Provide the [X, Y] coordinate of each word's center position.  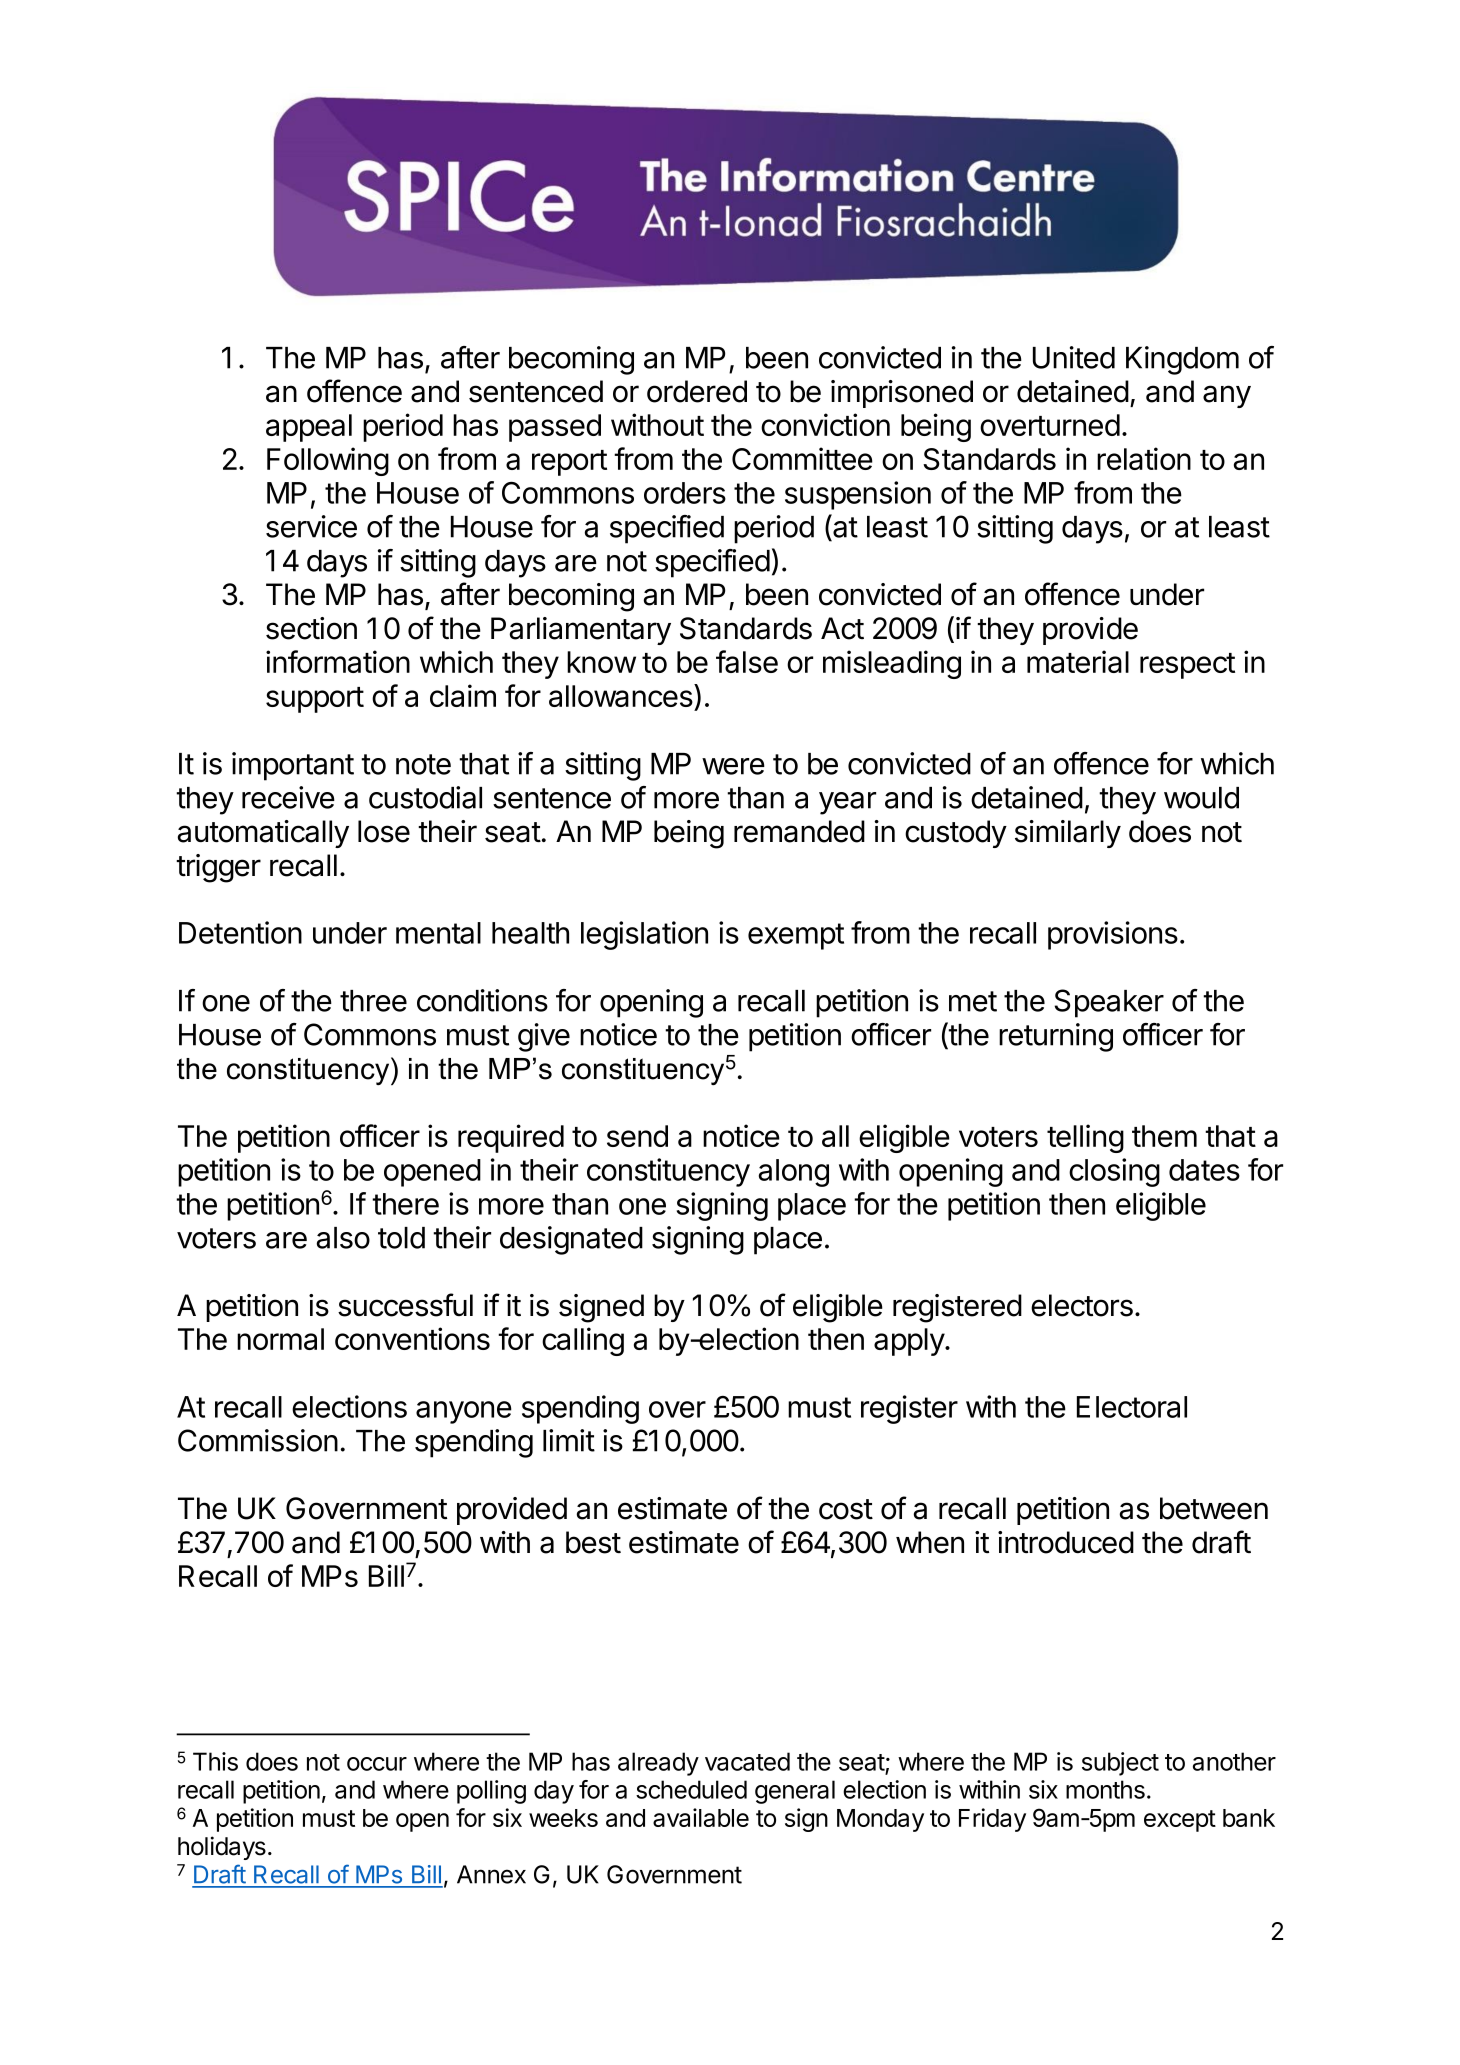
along [794, 1173]
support [315, 700]
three [373, 1001]
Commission [258, 1440]
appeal [309, 428]
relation [1144, 458]
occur [377, 1764]
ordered [697, 391]
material [1078, 661]
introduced [1066, 1542]
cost [846, 1509]
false [747, 661]
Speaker [1109, 1003]
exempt [796, 936]
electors [1082, 1305]
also [343, 1238]
